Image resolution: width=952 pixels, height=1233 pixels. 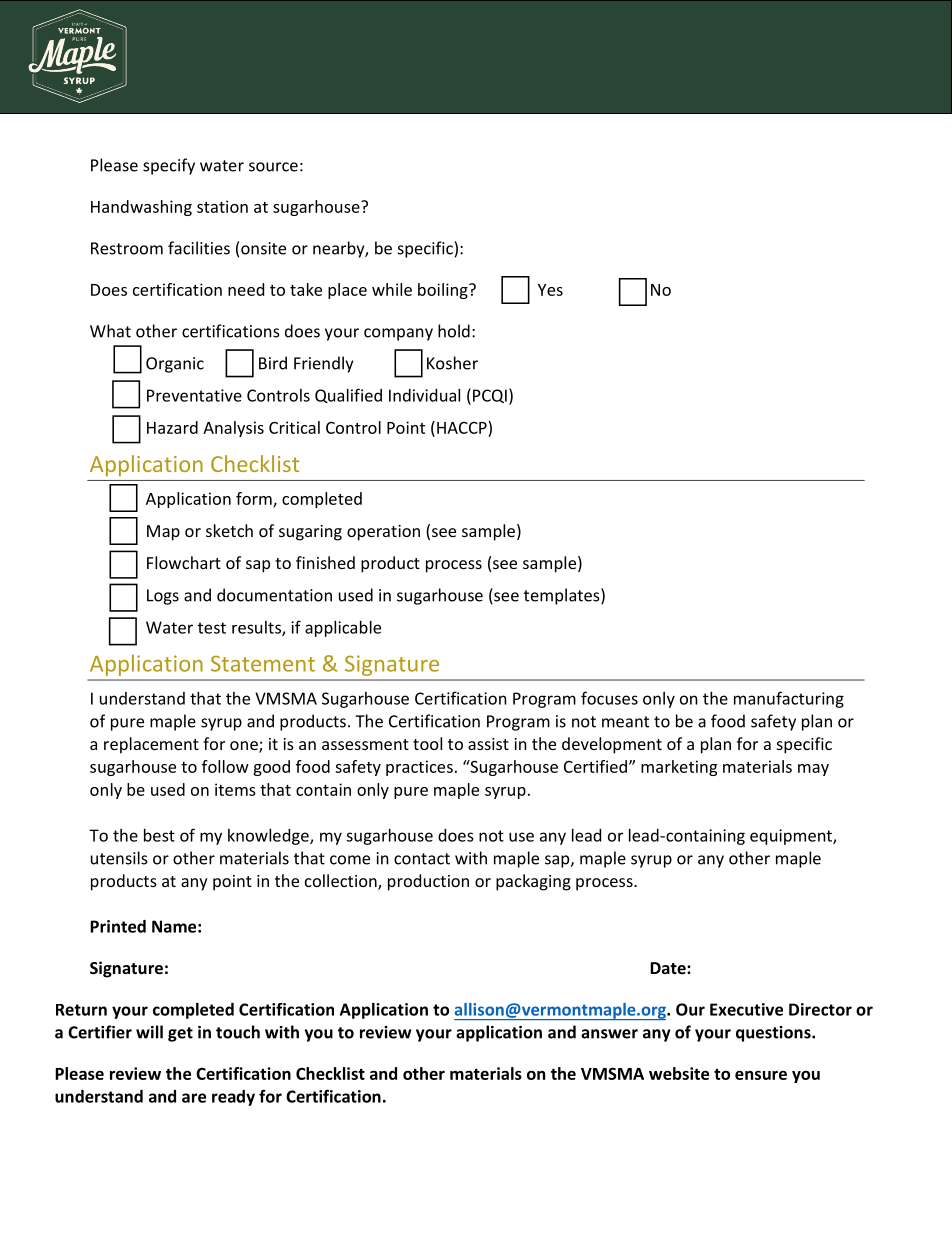 What do you see at coordinates (789, 699) in the document?
I see `manufacturing` at bounding box center [789, 699].
